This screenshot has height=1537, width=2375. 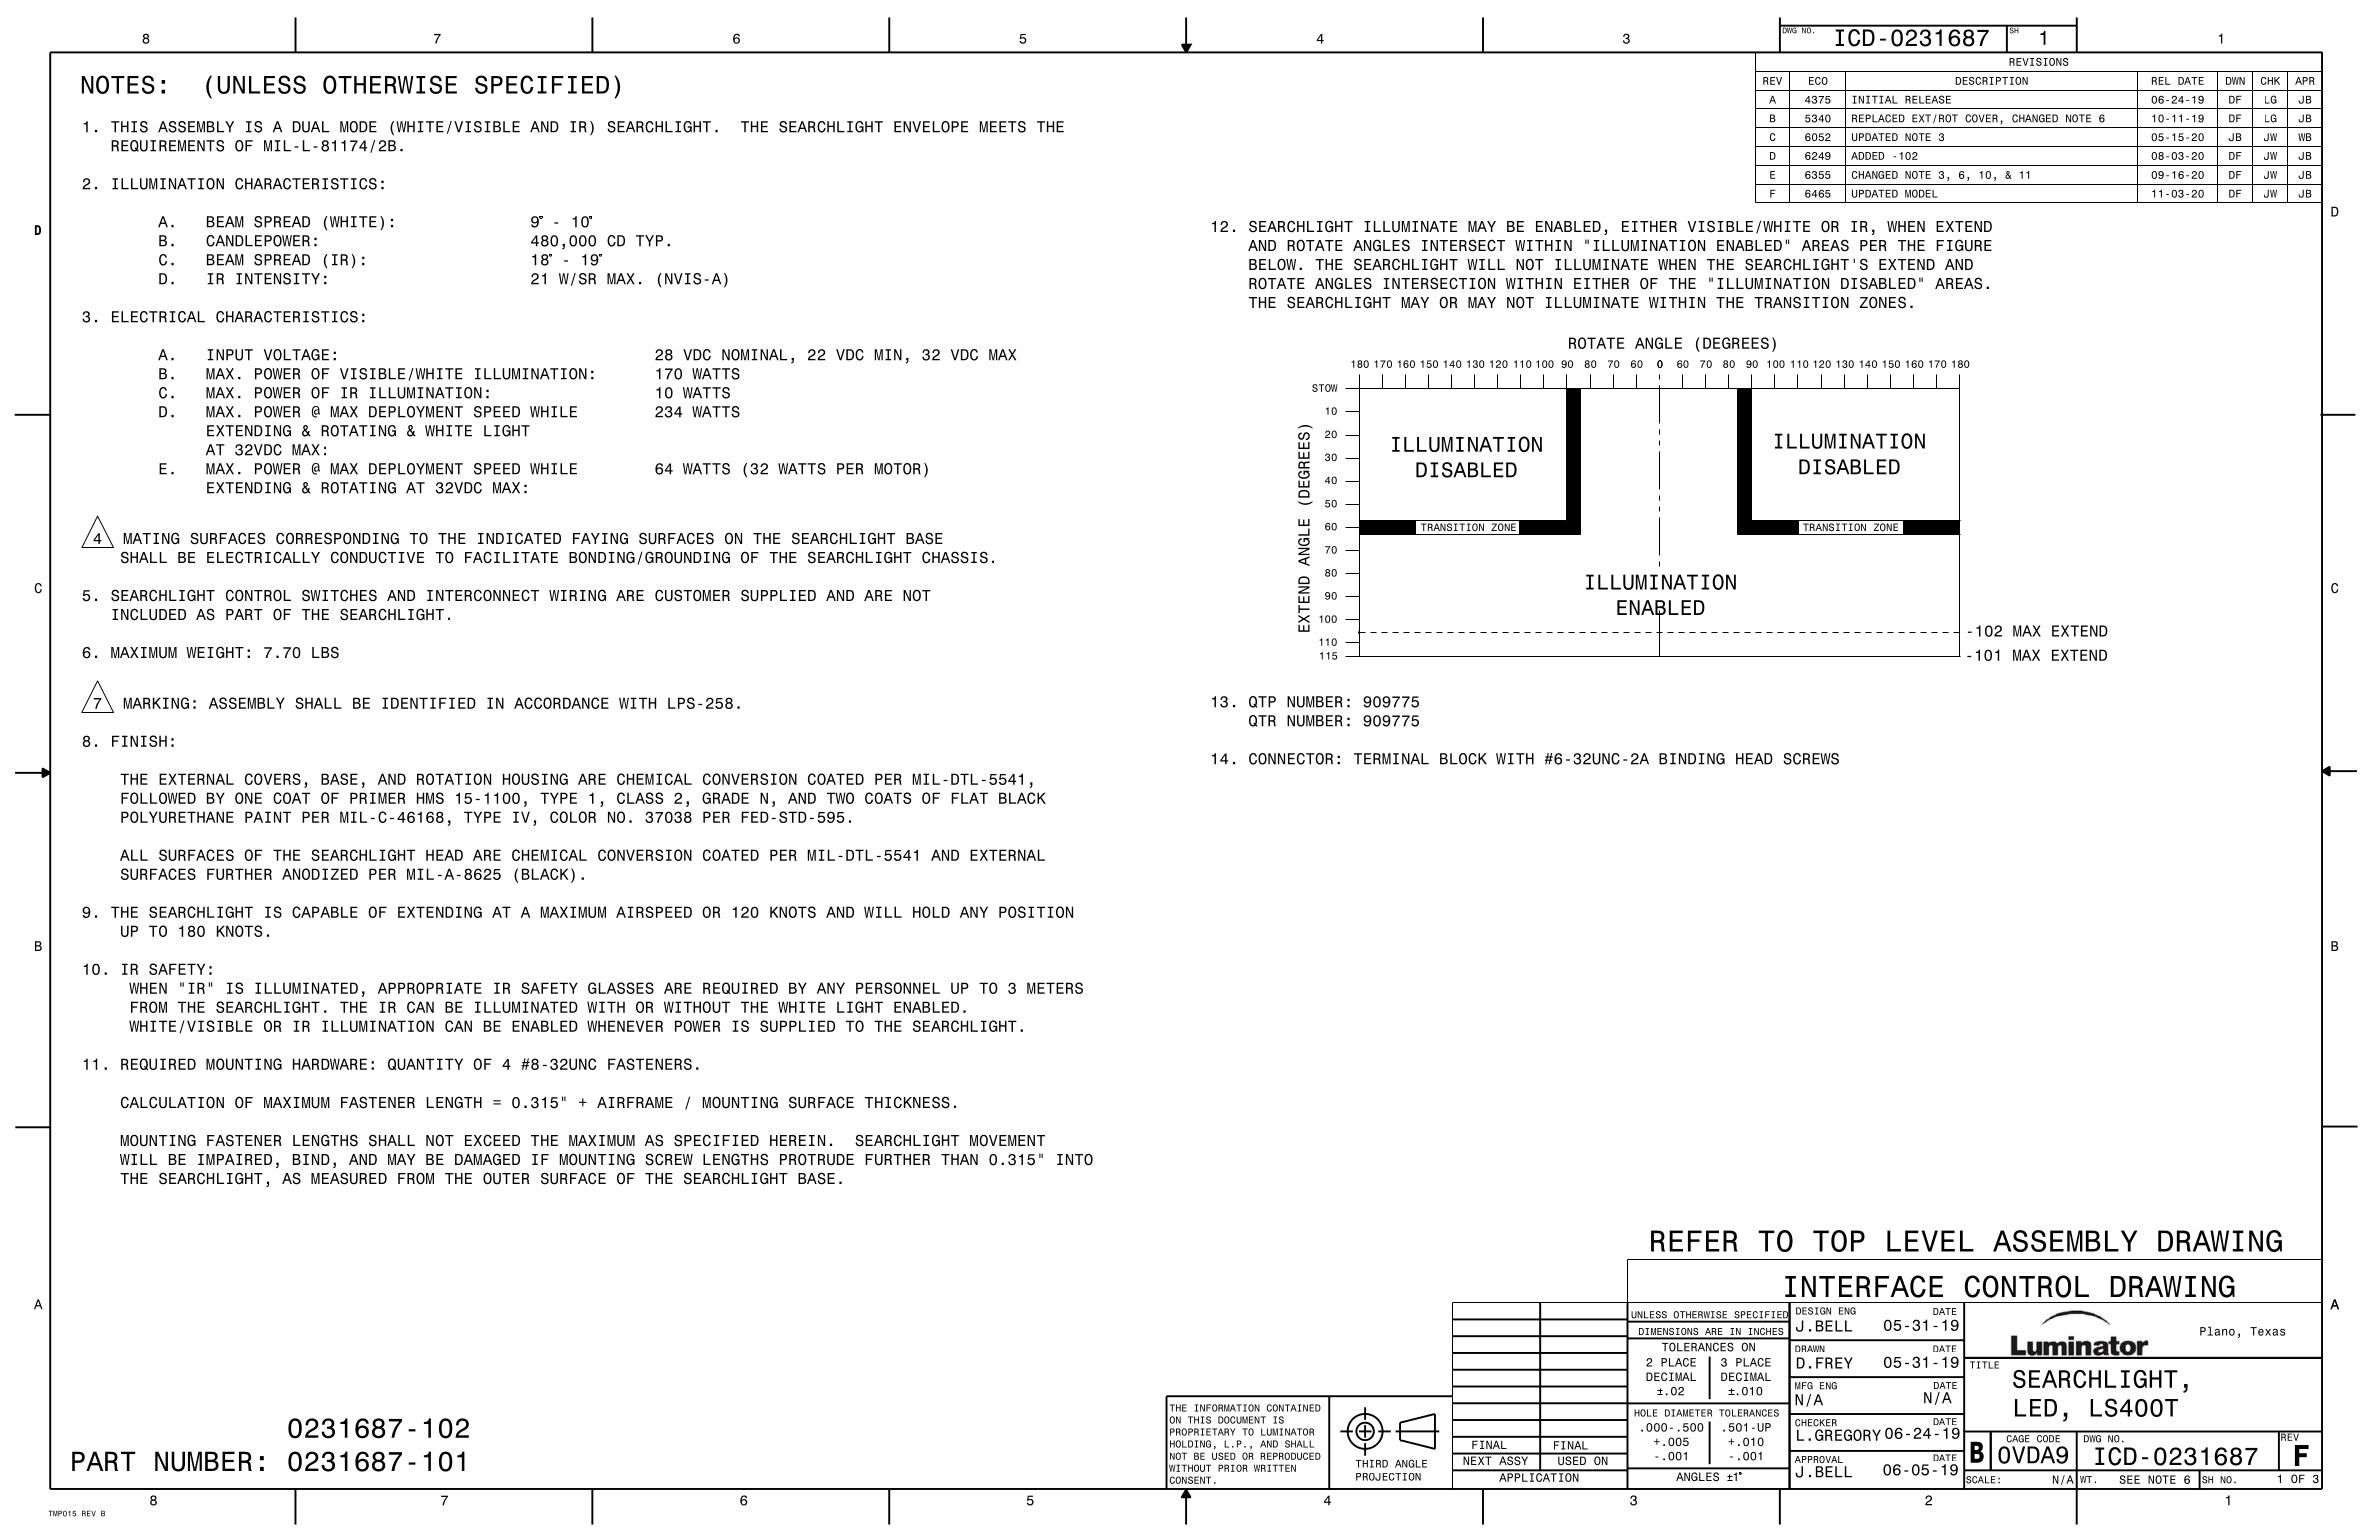 I want to click on MEASURED, so click(x=349, y=1178).
